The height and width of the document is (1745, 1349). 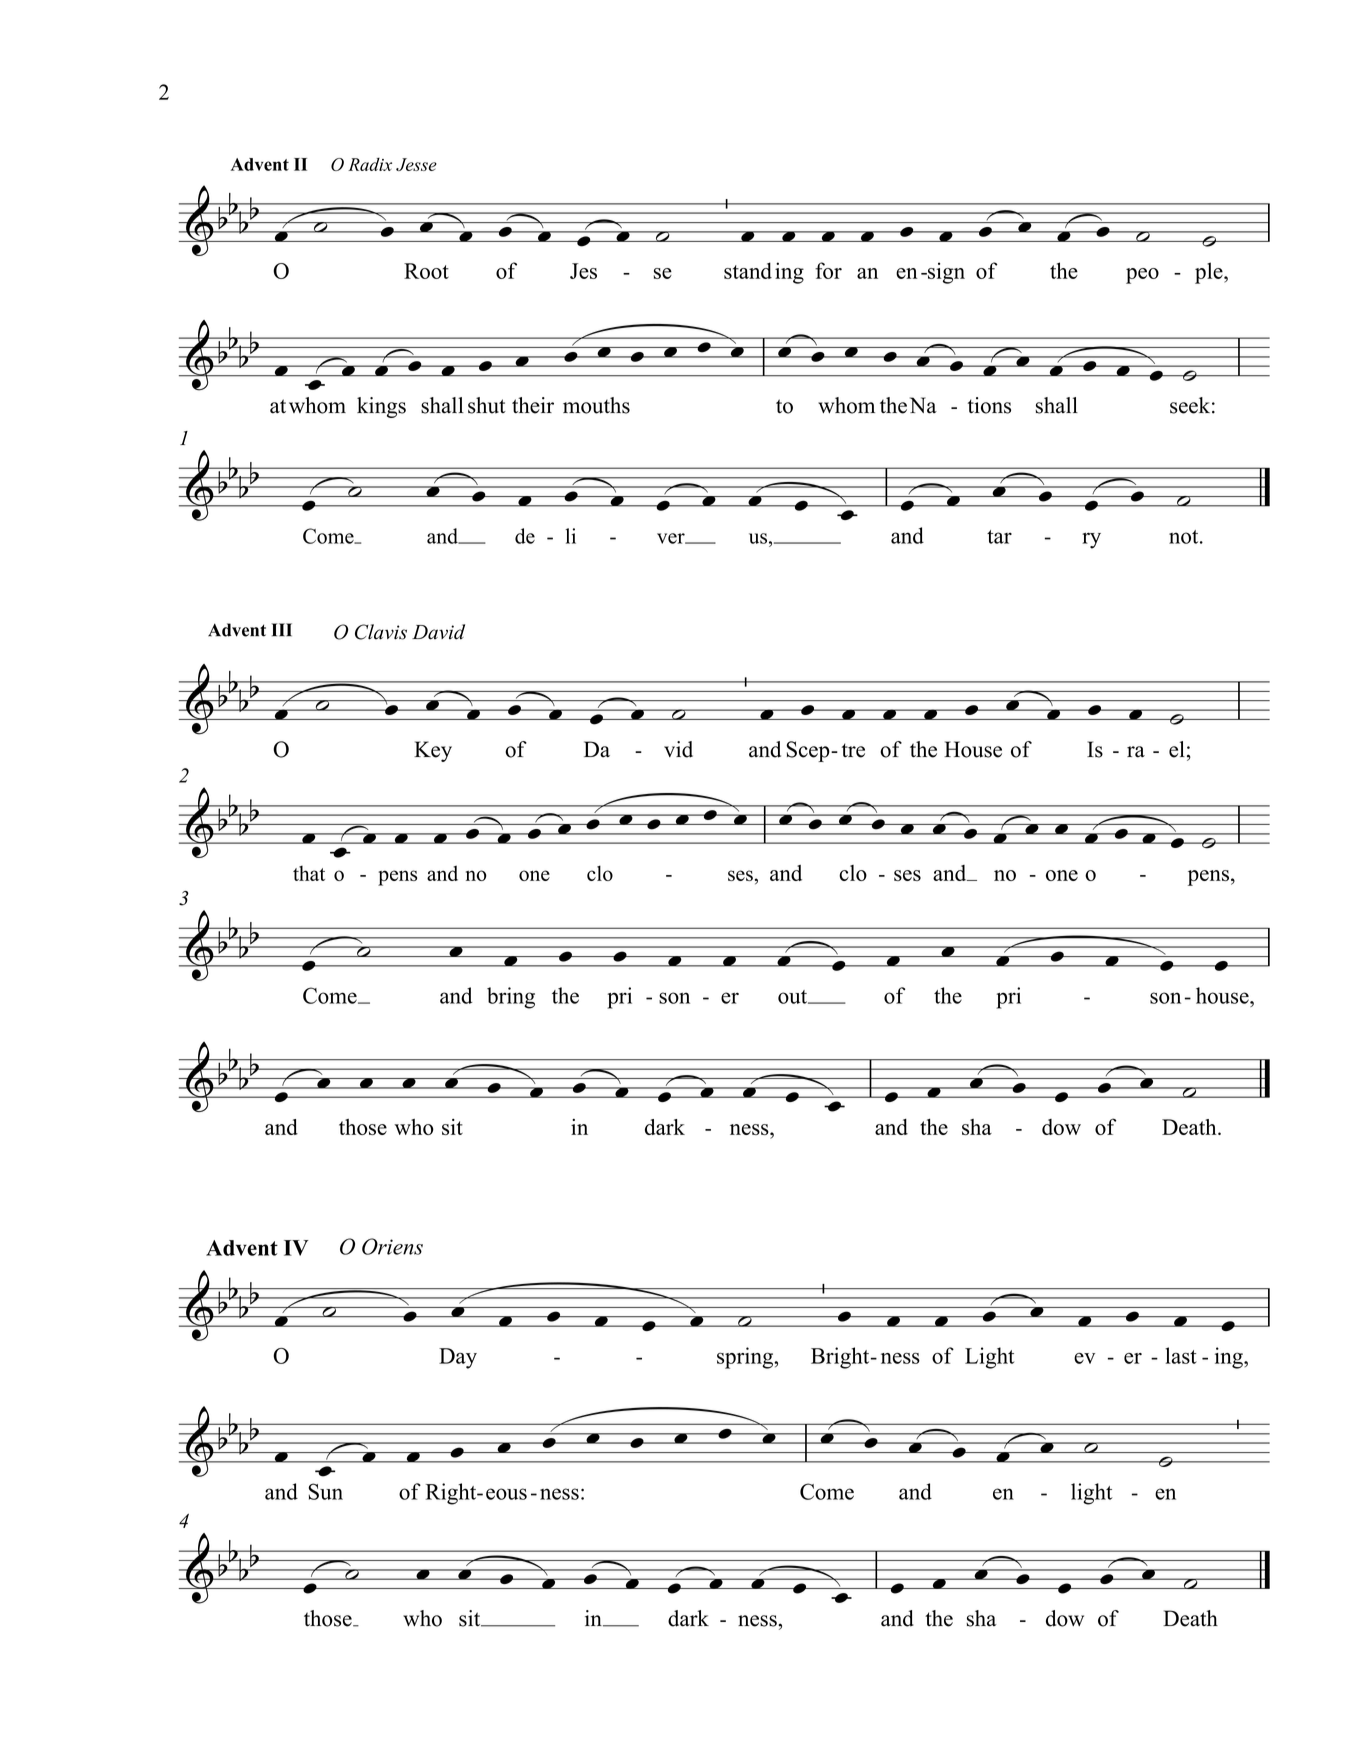 What do you see at coordinates (1142, 276) in the document?
I see `peo` at bounding box center [1142, 276].
